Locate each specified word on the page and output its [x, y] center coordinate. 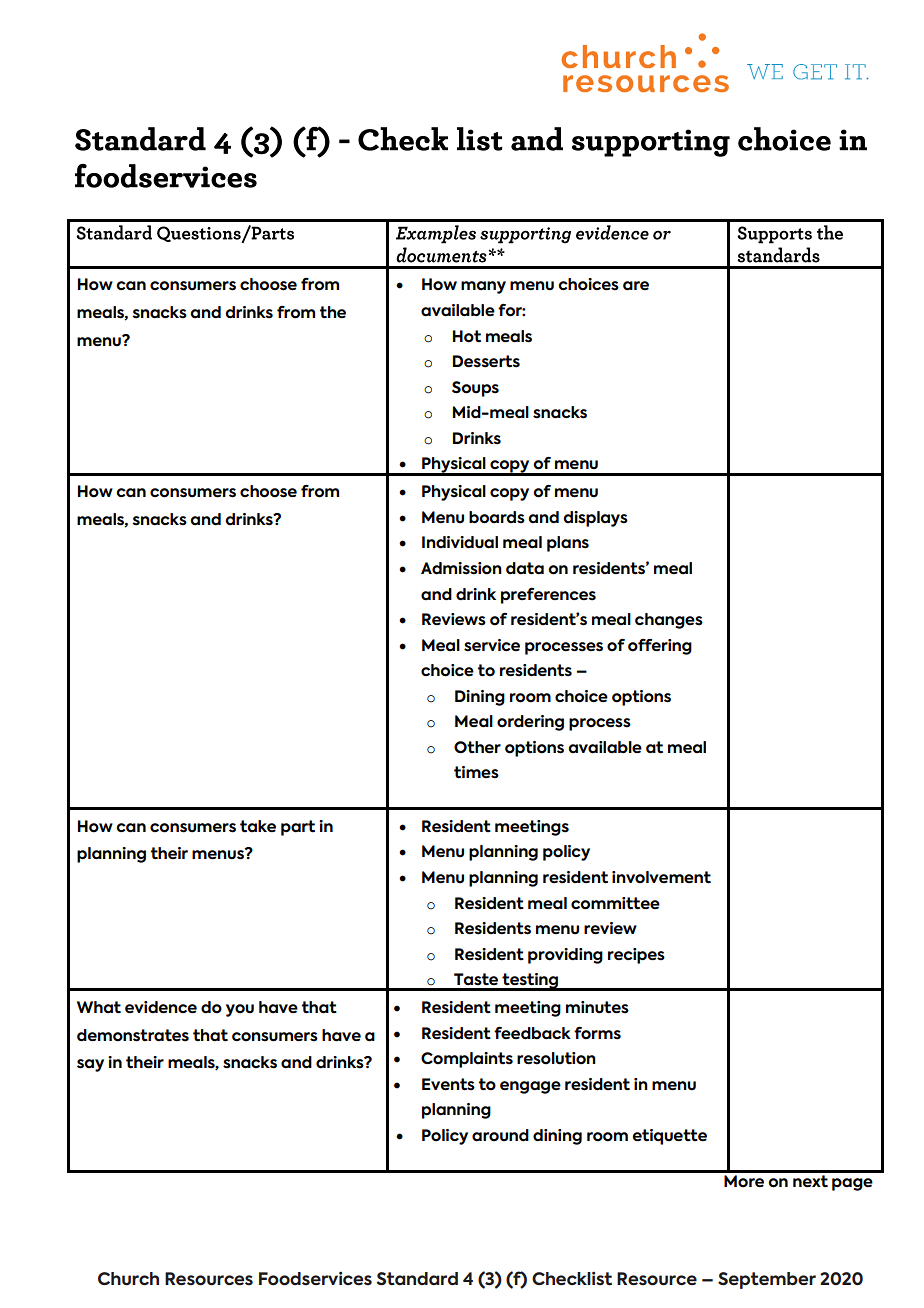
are [636, 286]
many [483, 287]
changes [669, 621]
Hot [467, 336]
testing [530, 982]
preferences [548, 596]
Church [128, 1279]
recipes [636, 956]
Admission [461, 568]
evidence [161, 1007]
